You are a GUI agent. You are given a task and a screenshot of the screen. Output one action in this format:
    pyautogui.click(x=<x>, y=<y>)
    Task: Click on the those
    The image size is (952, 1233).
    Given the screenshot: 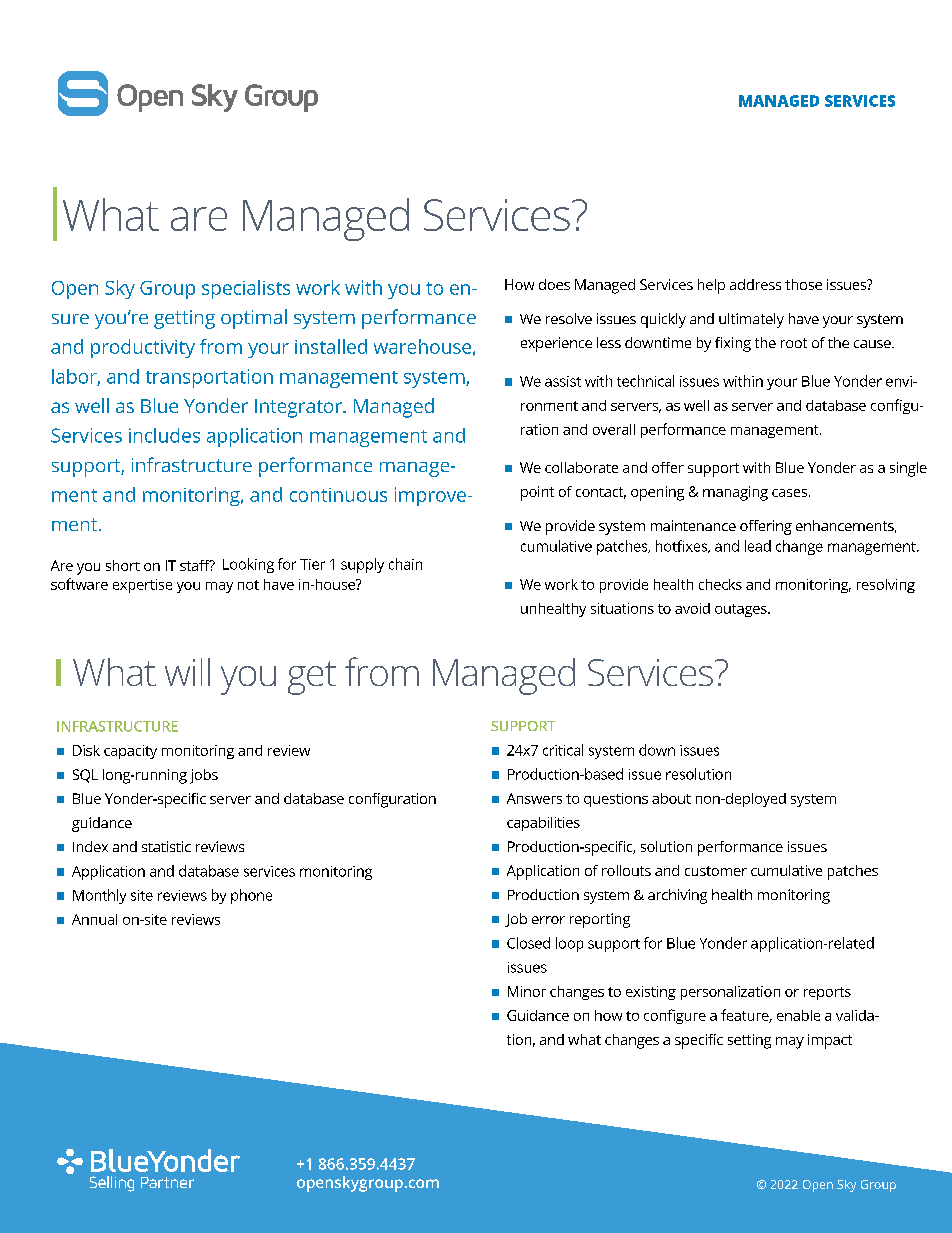 What is the action you would take?
    pyautogui.click(x=803, y=284)
